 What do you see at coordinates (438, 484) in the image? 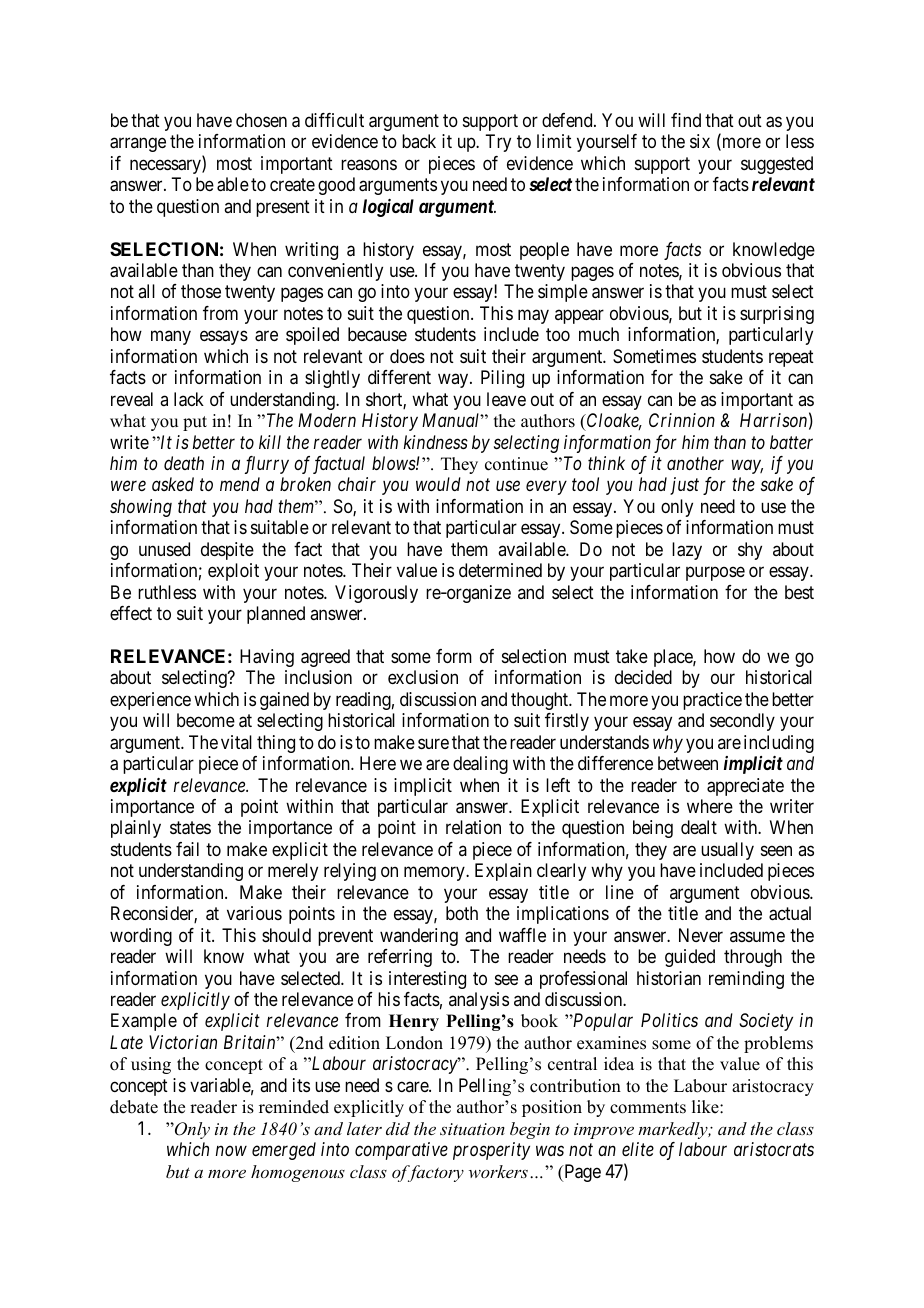
I see `would` at bounding box center [438, 484].
